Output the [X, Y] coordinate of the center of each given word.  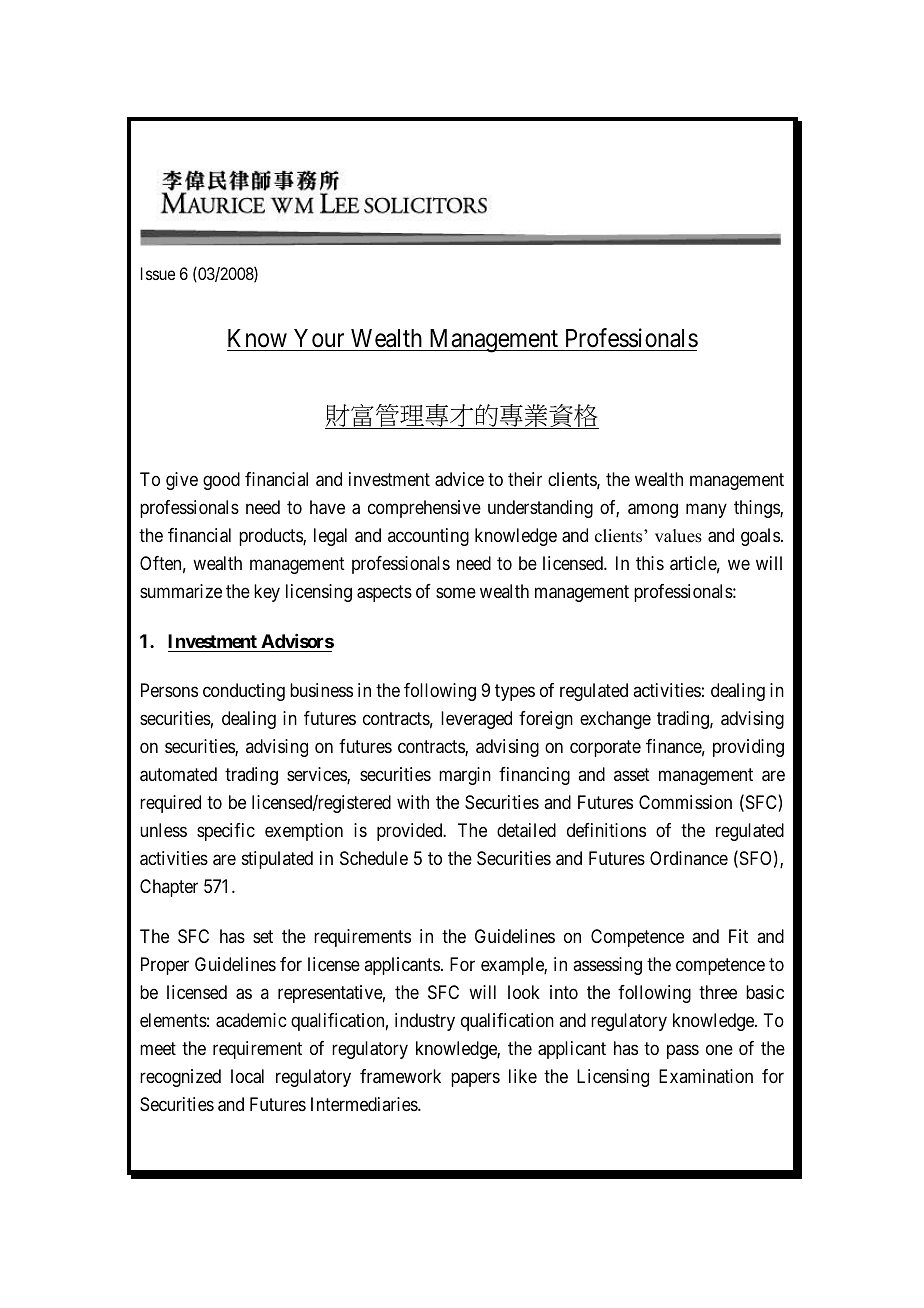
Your [319, 338]
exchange [615, 720]
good [221, 481]
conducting [244, 692]
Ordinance [689, 858]
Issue [158, 273]
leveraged [476, 720]
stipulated [277, 860]
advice [459, 479]
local [247, 1076]
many [706, 511]
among [653, 511]
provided [411, 832]
